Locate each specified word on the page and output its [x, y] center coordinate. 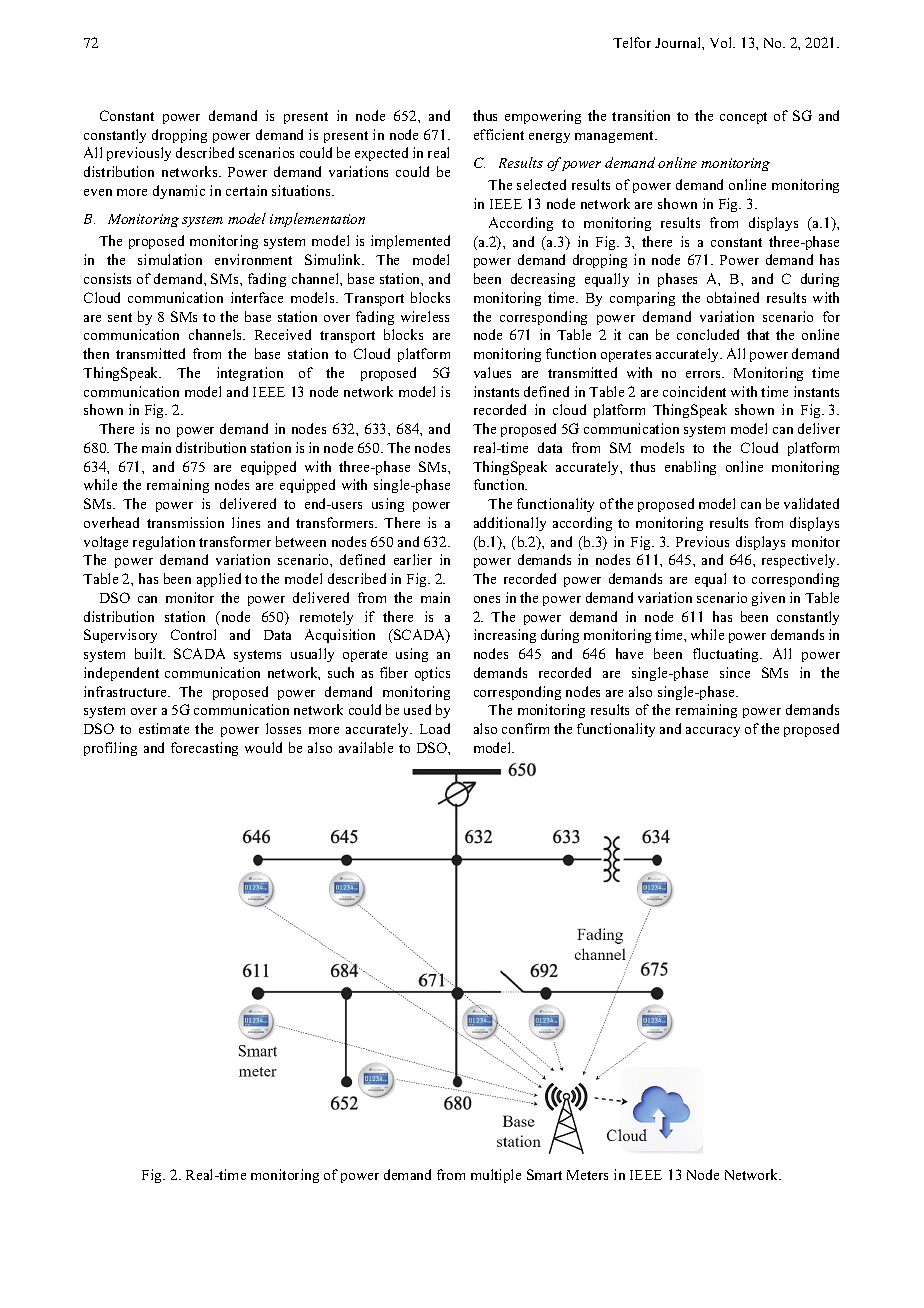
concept [743, 118]
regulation [164, 543]
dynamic [179, 192]
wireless [425, 316]
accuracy [713, 732]
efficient [499, 134]
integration [250, 374]
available [366, 747]
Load [435, 728]
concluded [708, 334]
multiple [496, 1176]
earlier [413, 559]
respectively [800, 561]
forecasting [204, 749]
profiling [110, 749]
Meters [587, 1175]
